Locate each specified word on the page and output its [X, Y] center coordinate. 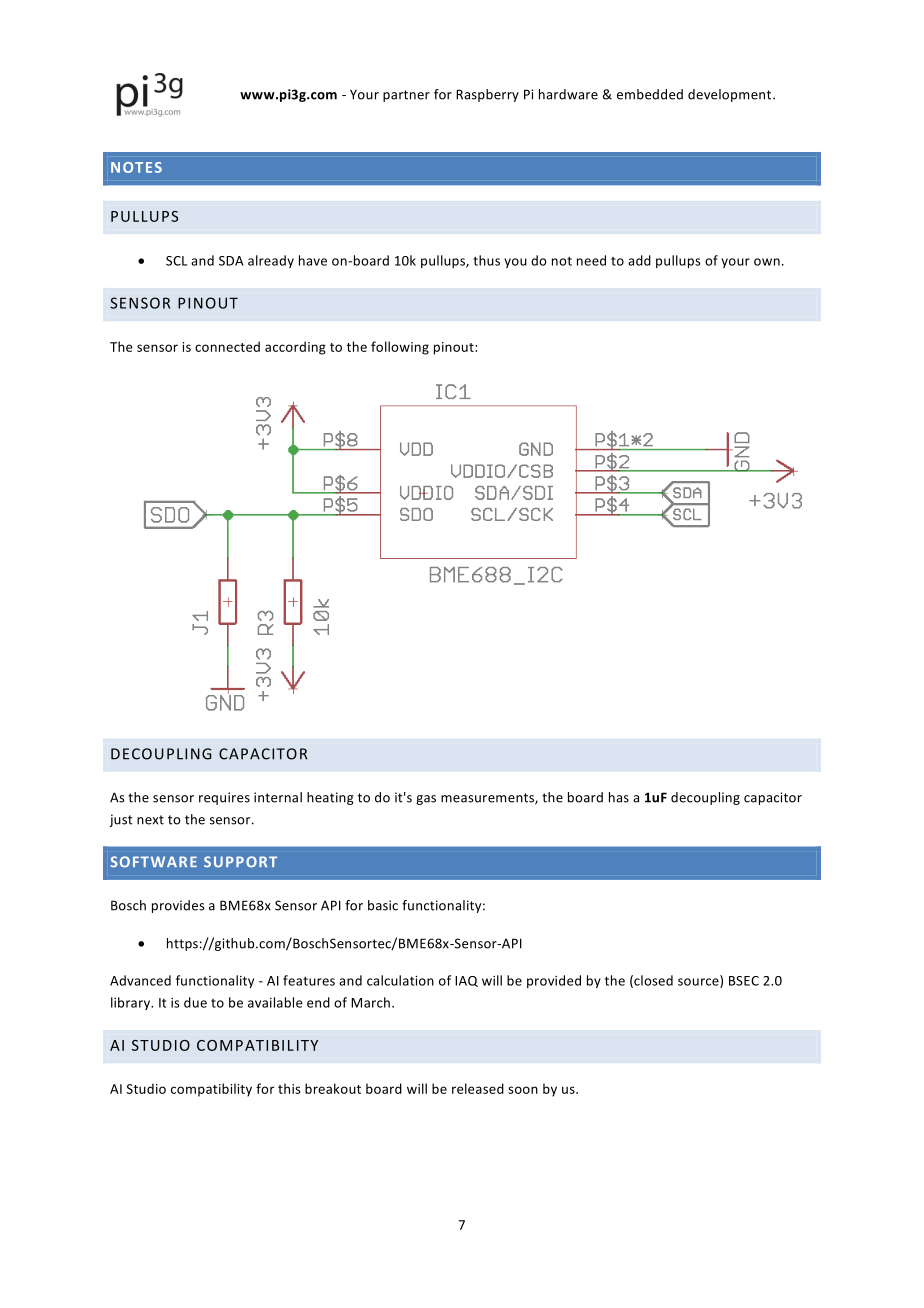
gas [426, 800]
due [195, 1002]
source [699, 983]
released [478, 1088]
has [619, 797]
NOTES [136, 167]
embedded [650, 94]
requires [224, 798]
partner [406, 96]
